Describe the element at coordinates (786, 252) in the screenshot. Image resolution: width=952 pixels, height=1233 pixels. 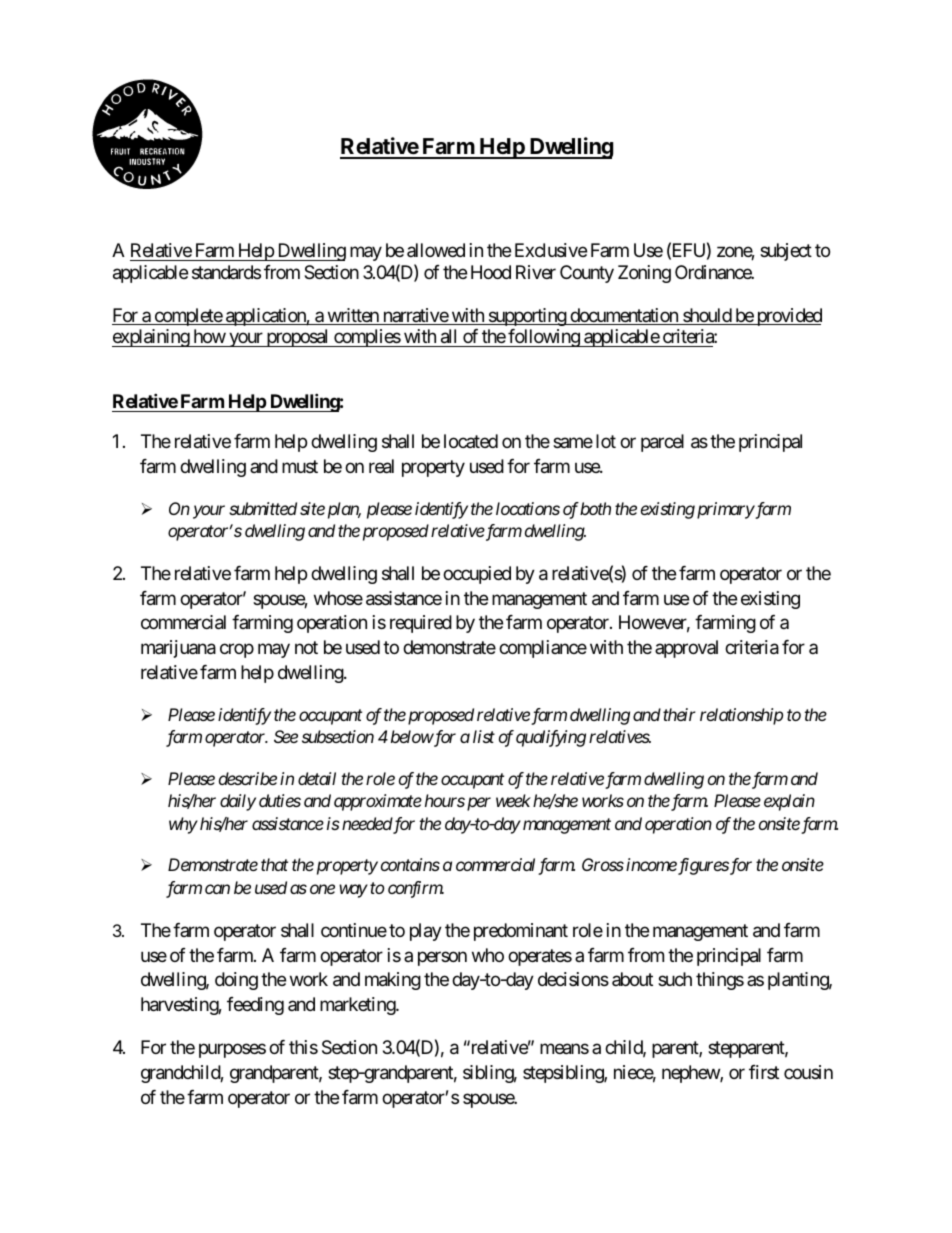
I see `subject` at that location.
